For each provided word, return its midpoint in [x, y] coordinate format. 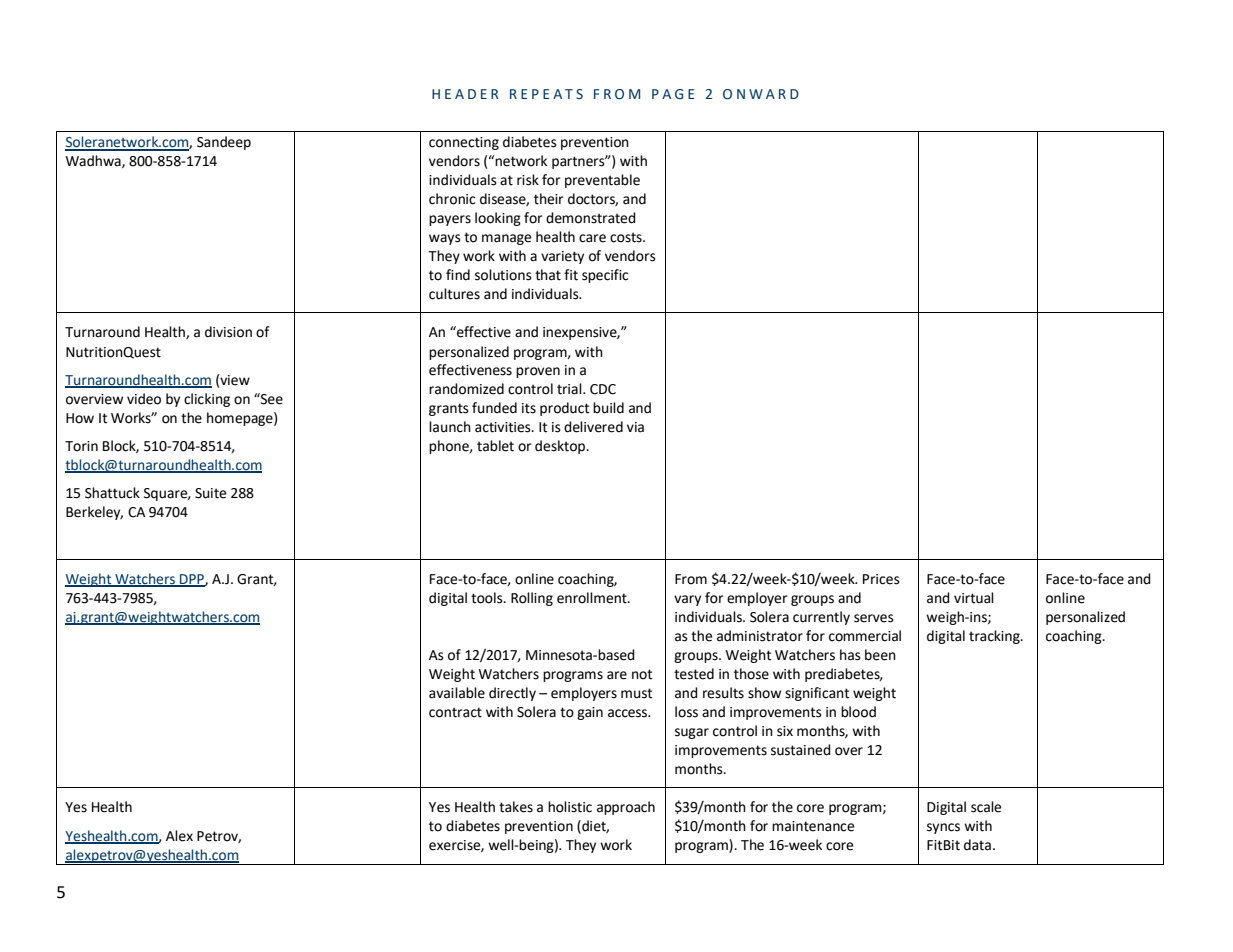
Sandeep [224, 143]
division [228, 332]
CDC [603, 389]
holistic [570, 807]
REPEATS [546, 94]
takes [516, 807]
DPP [192, 580]
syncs [943, 828]
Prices [881, 579]
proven [538, 372]
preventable [602, 181]
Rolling [532, 599]
